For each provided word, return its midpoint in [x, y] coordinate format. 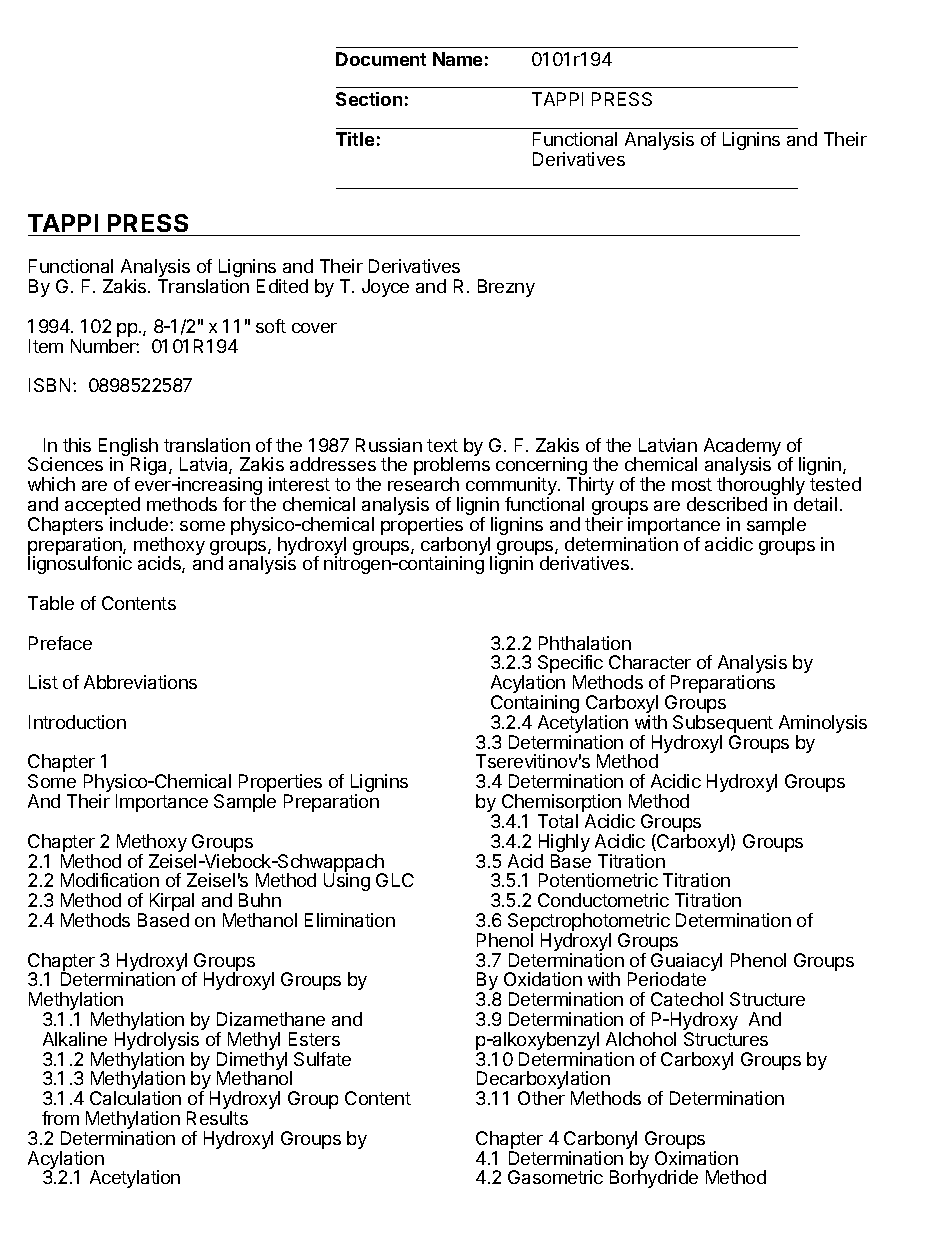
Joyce [385, 288]
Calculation [135, 1098]
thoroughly [761, 487]
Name [457, 59]
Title [355, 139]
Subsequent [723, 725]
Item [46, 346]
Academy [742, 448]
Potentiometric [598, 880]
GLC [395, 880]
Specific [571, 665]
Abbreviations [140, 682]
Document [381, 59]
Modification [110, 880]
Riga [149, 467]
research [423, 484]
